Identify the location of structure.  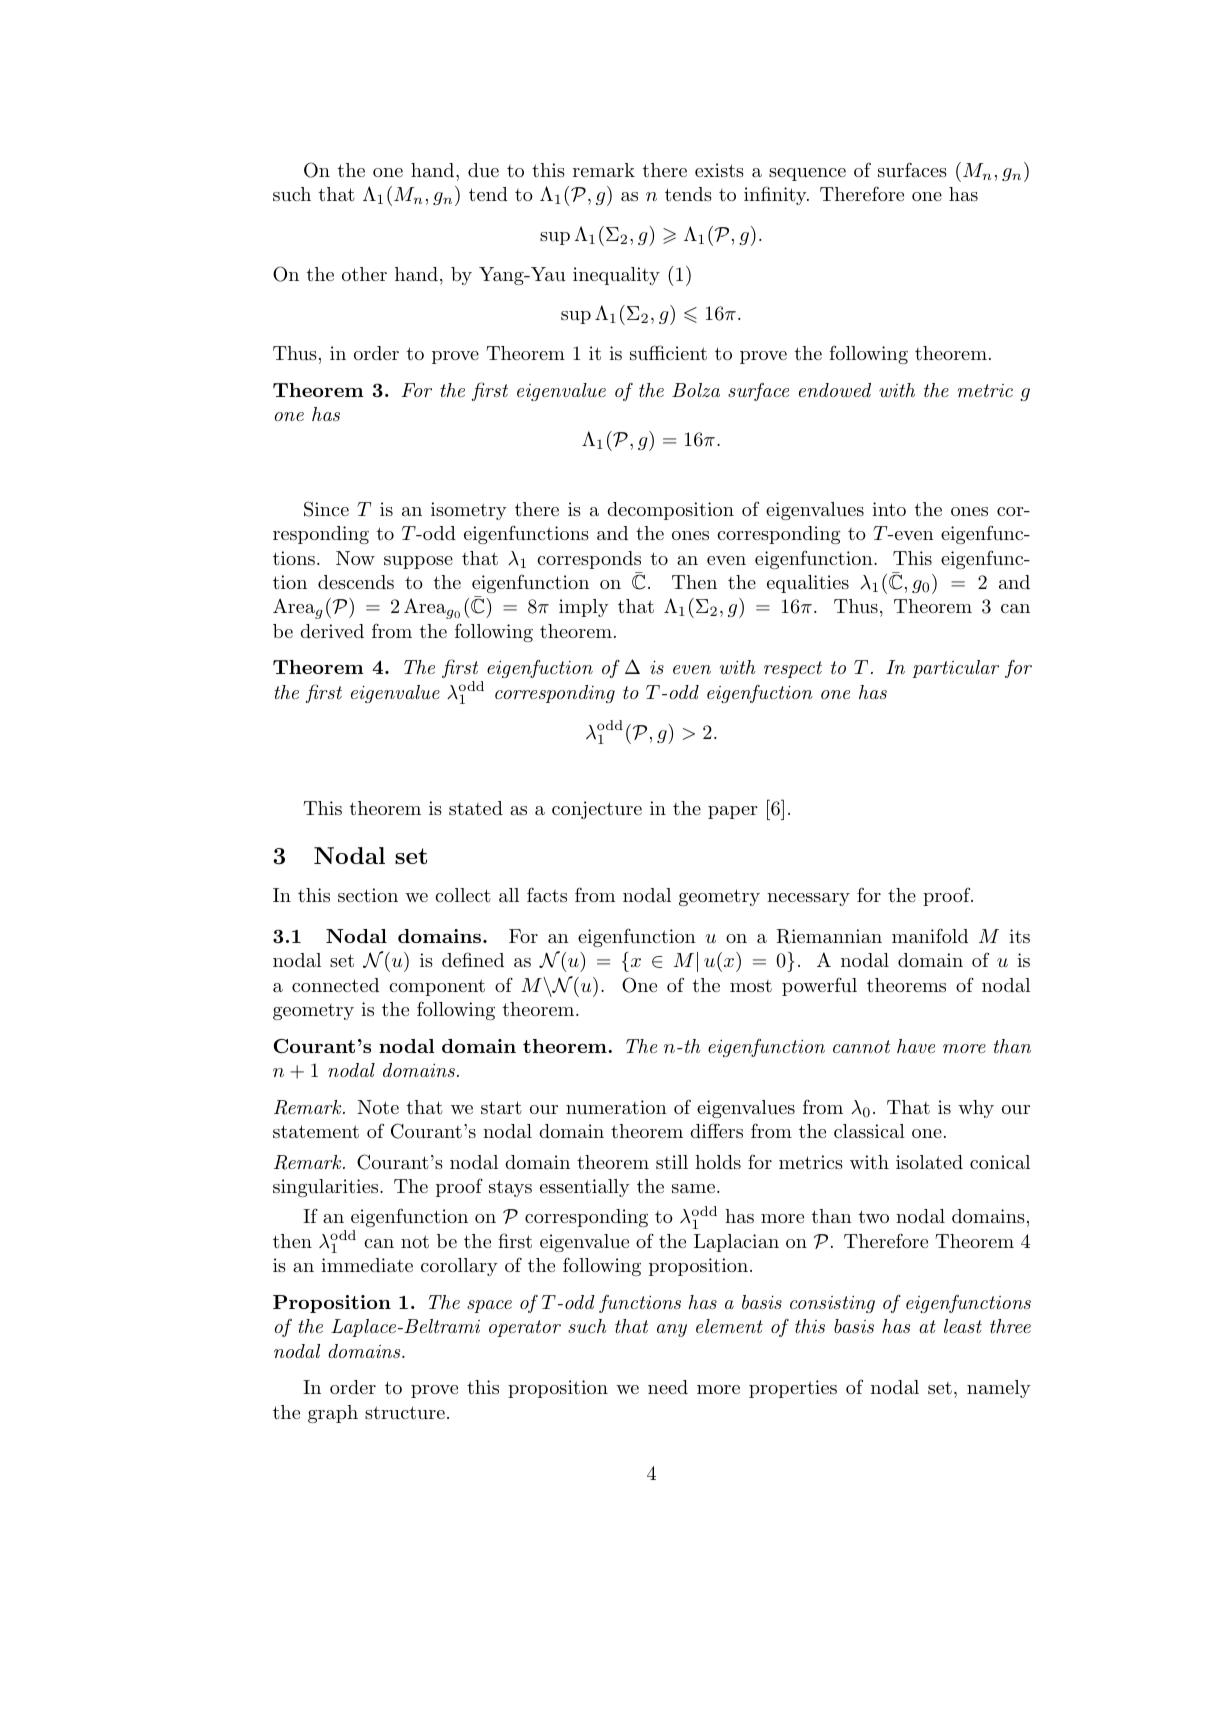
(405, 1412).
